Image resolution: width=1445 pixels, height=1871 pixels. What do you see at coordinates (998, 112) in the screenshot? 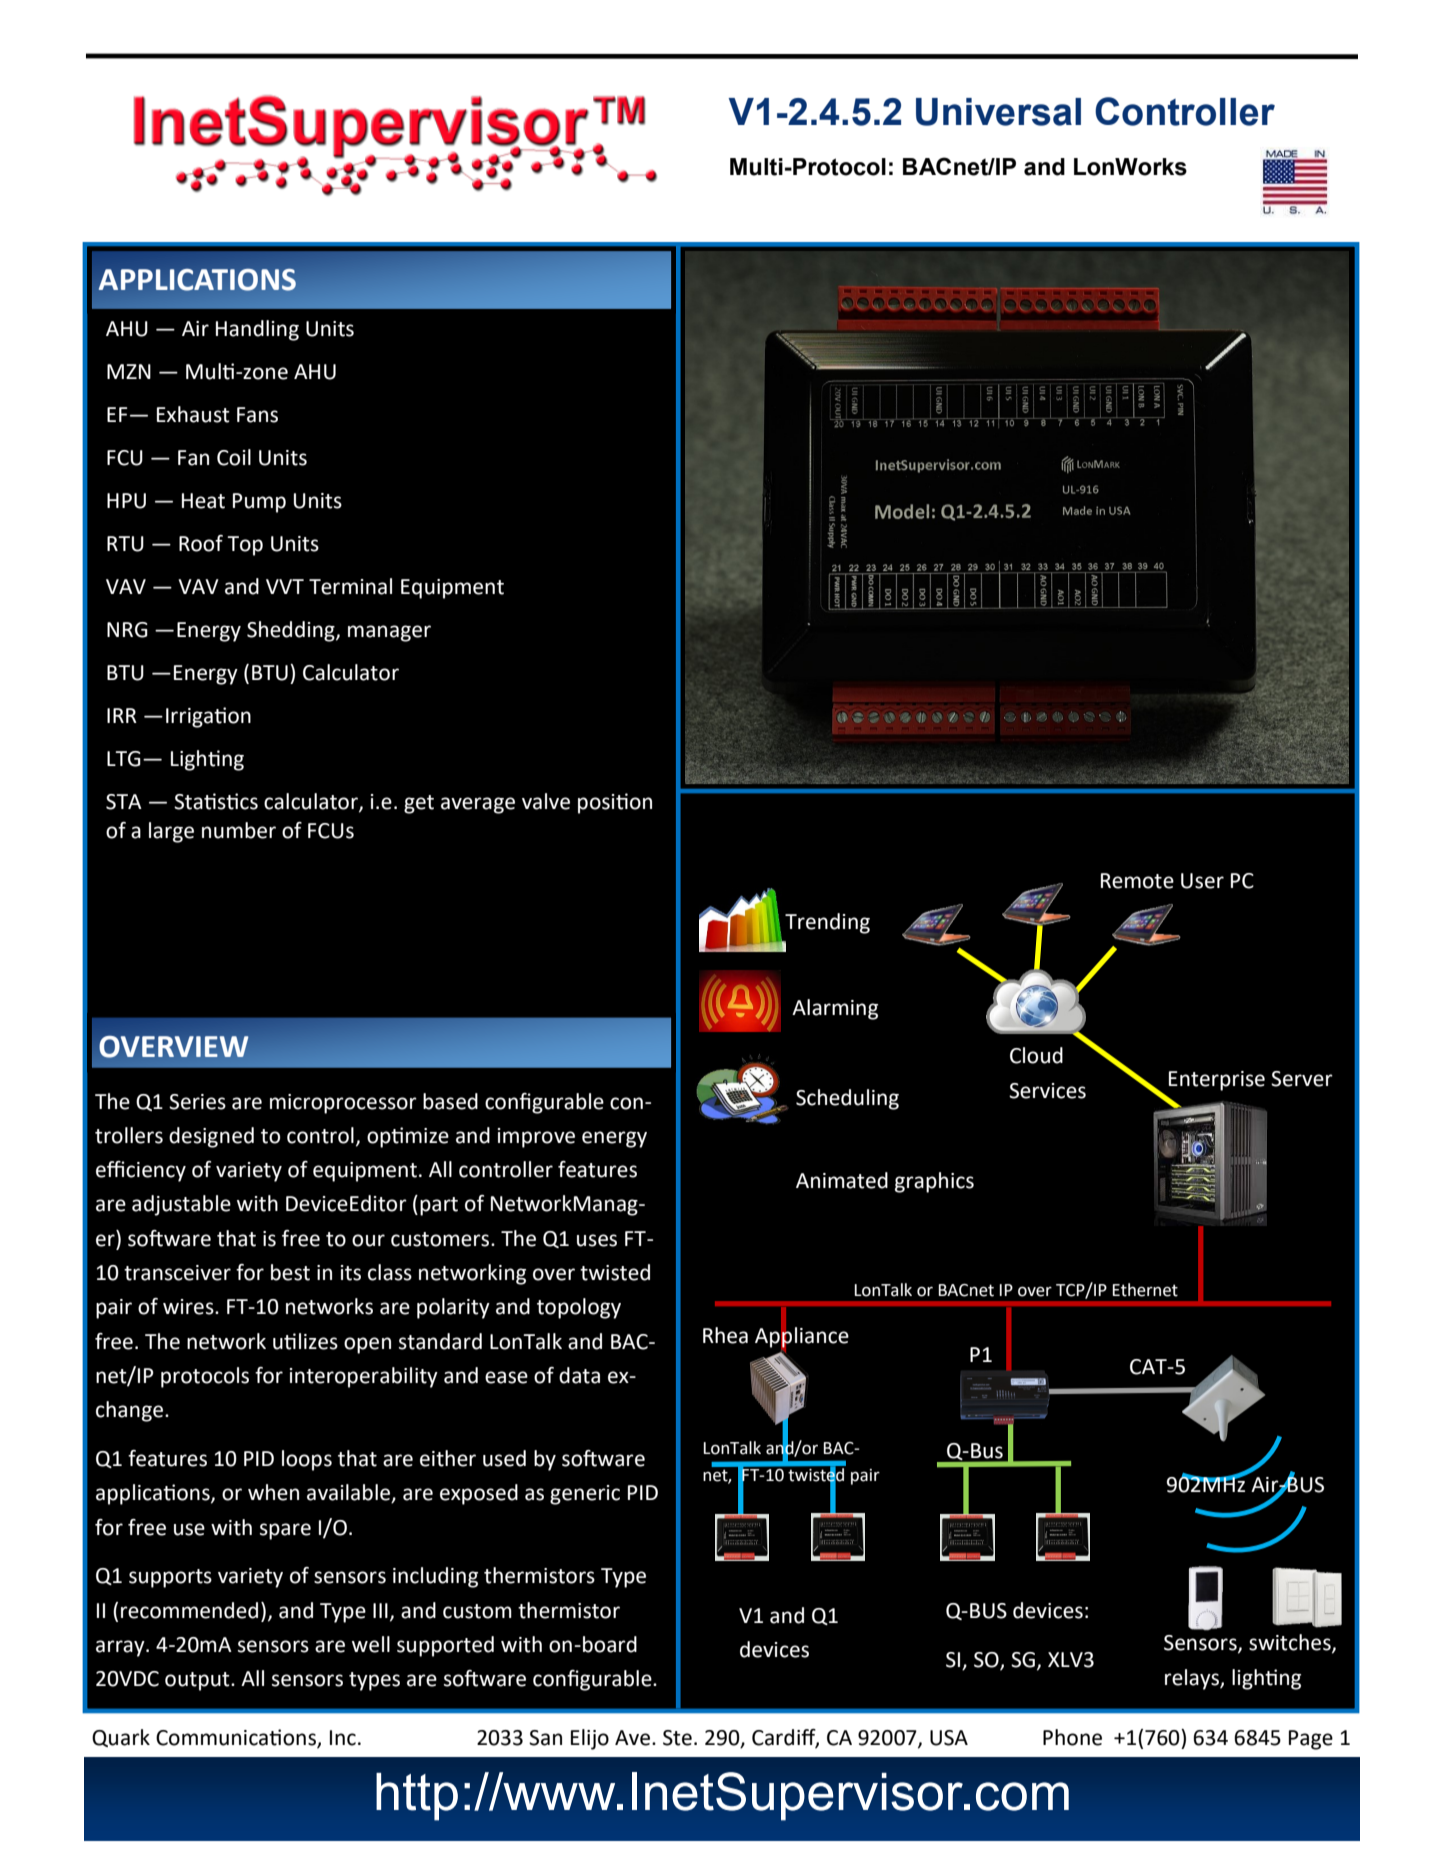
I see `Universal` at bounding box center [998, 112].
